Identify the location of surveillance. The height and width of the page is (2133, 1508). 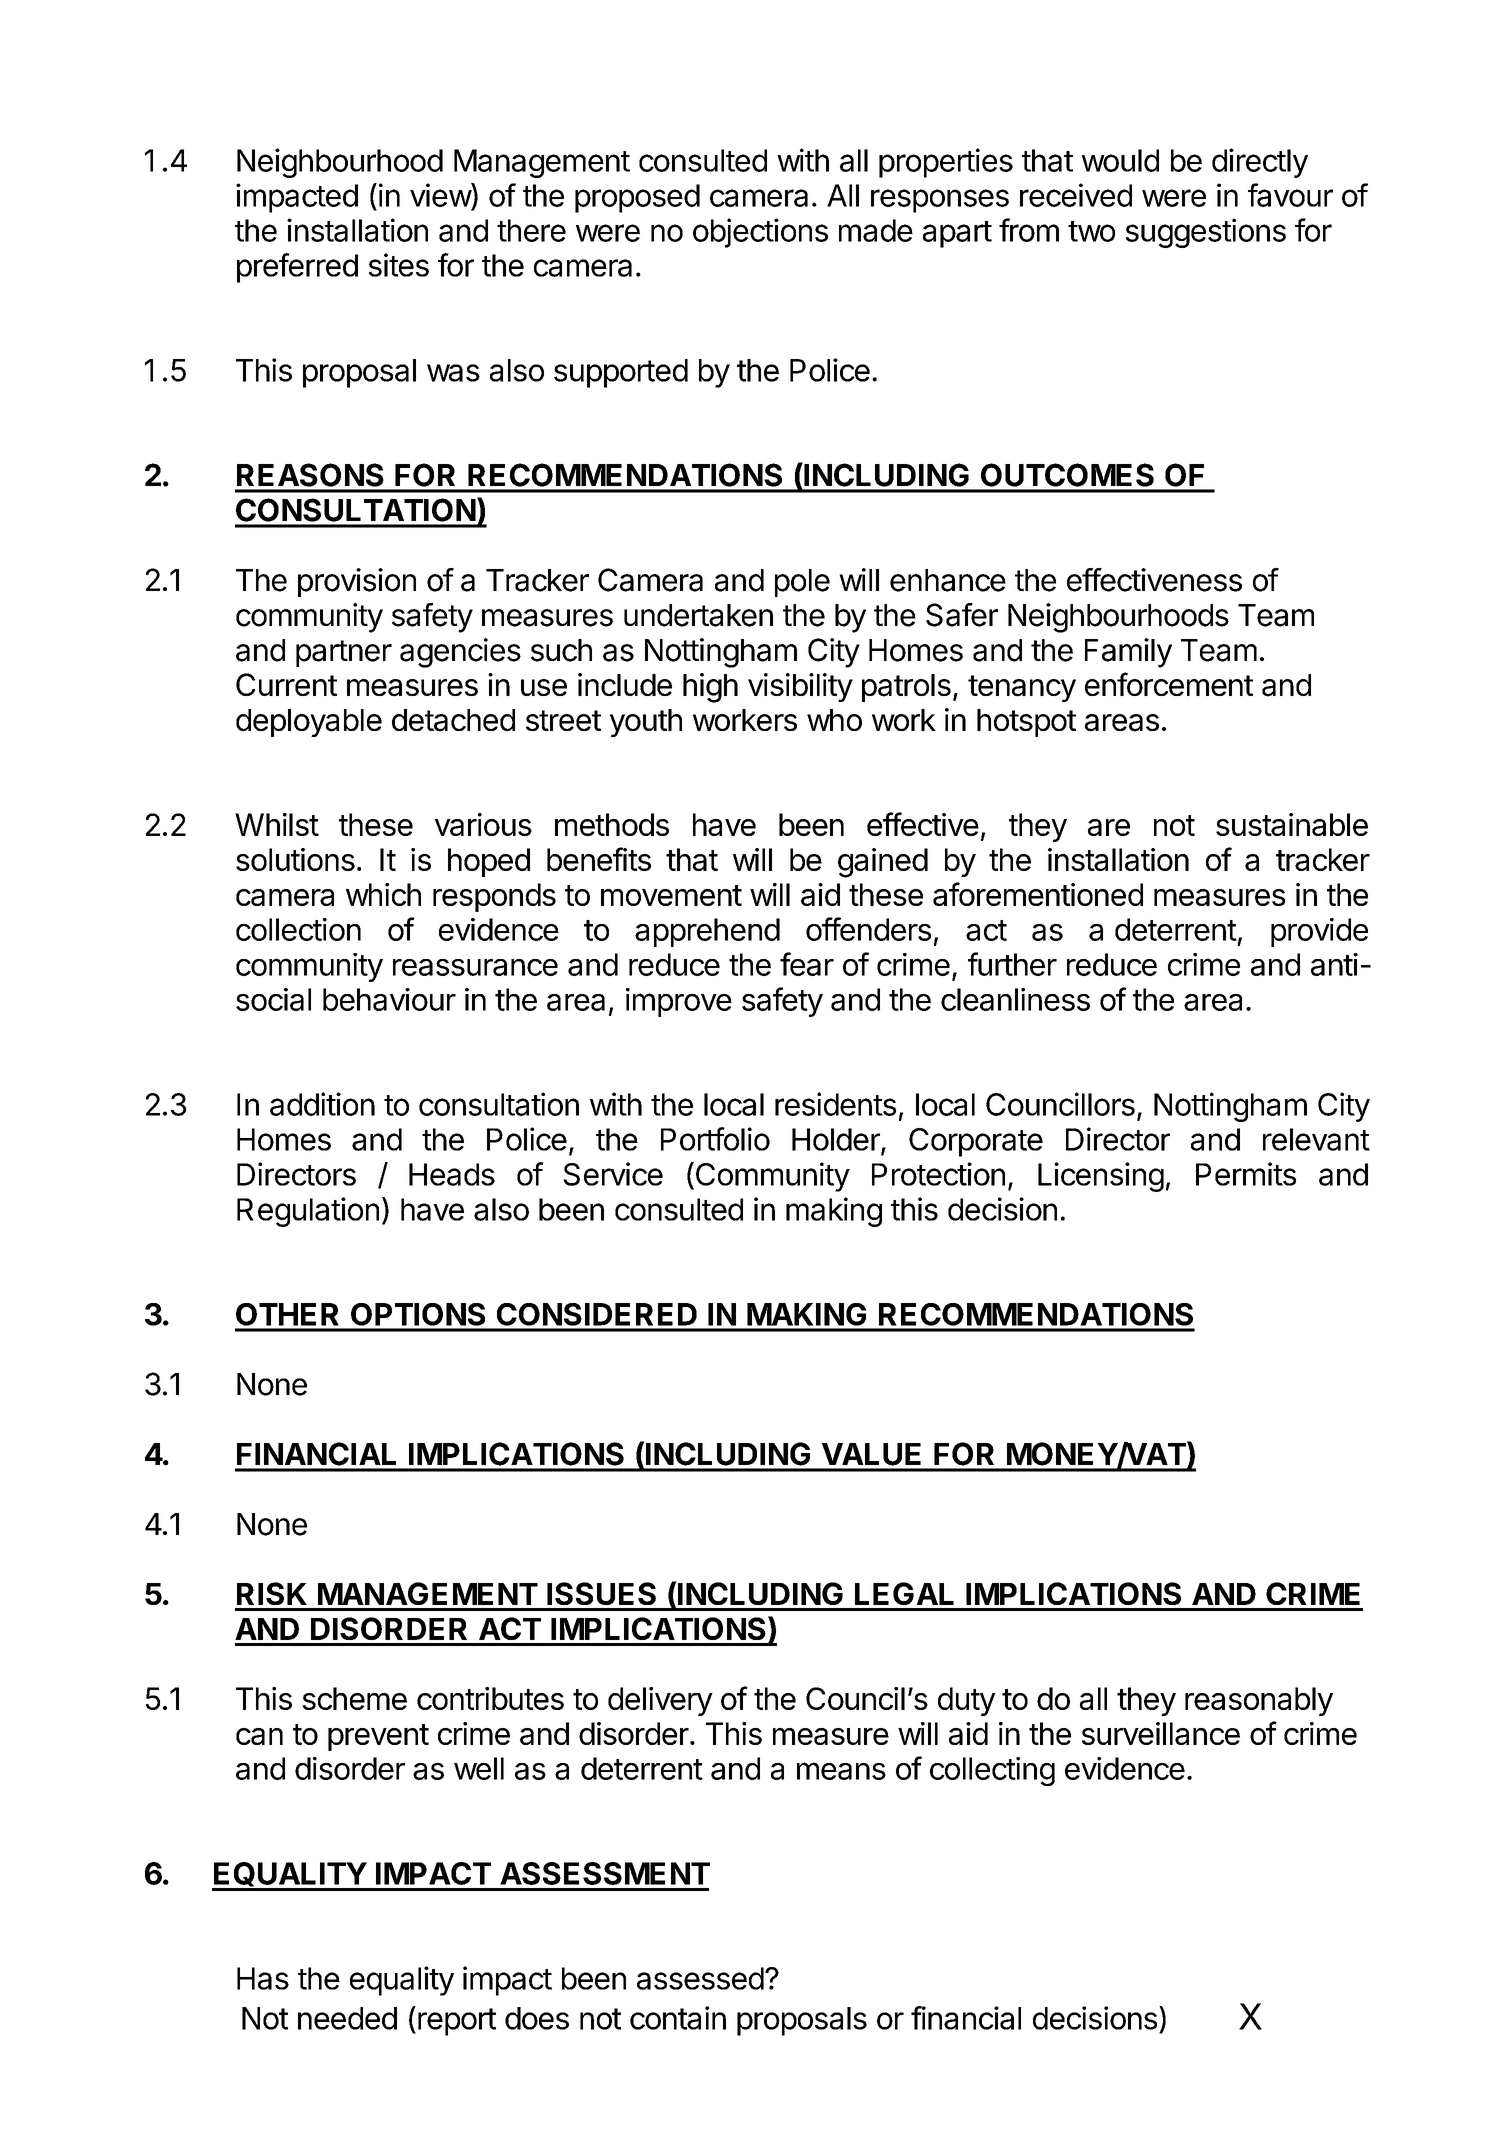
(1161, 1733).
